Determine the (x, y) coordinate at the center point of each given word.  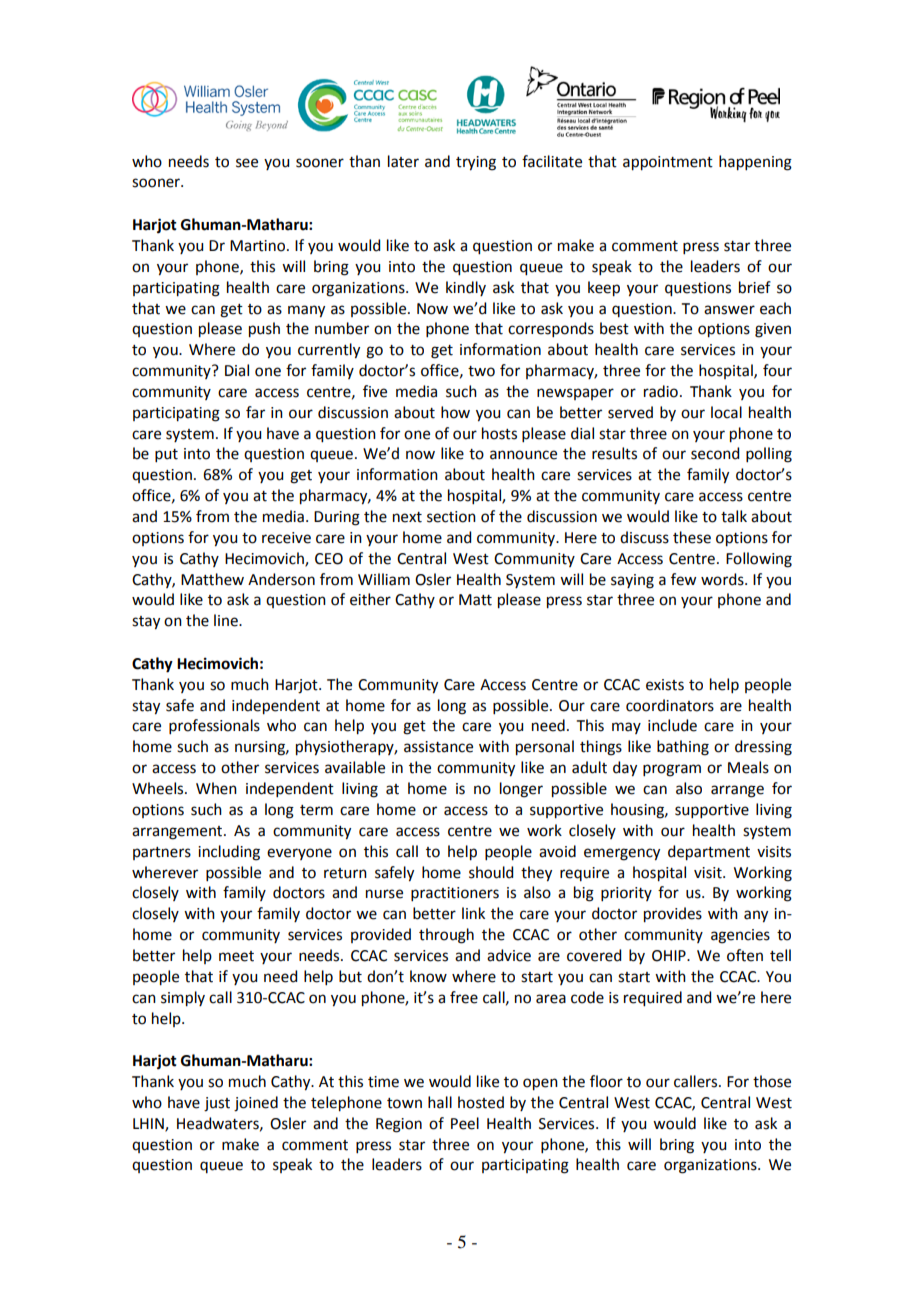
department (709, 853)
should (491, 872)
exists (665, 685)
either (370, 599)
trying (476, 163)
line (227, 620)
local (726, 412)
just (217, 1104)
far (255, 412)
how (455, 412)
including (229, 853)
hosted (481, 1102)
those (772, 1081)
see (247, 163)
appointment (668, 163)
